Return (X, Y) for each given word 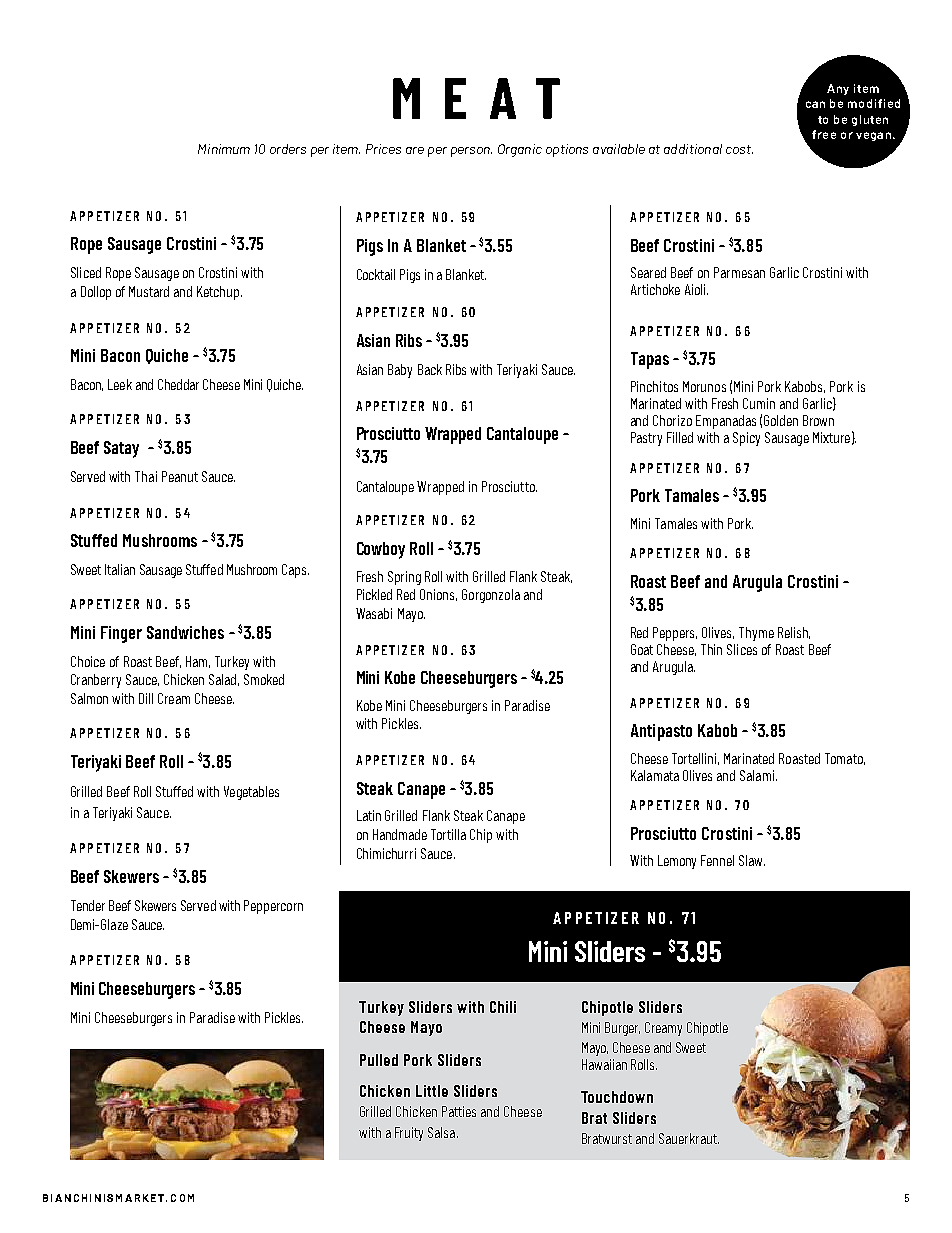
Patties (459, 1111)
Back (430, 369)
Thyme (756, 634)
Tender (88, 905)
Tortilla (448, 834)
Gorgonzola (491, 596)
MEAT (476, 98)
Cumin (759, 403)
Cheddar (178, 384)
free (824, 134)
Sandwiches (185, 632)
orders (288, 149)
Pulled (379, 1060)
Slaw (752, 860)
